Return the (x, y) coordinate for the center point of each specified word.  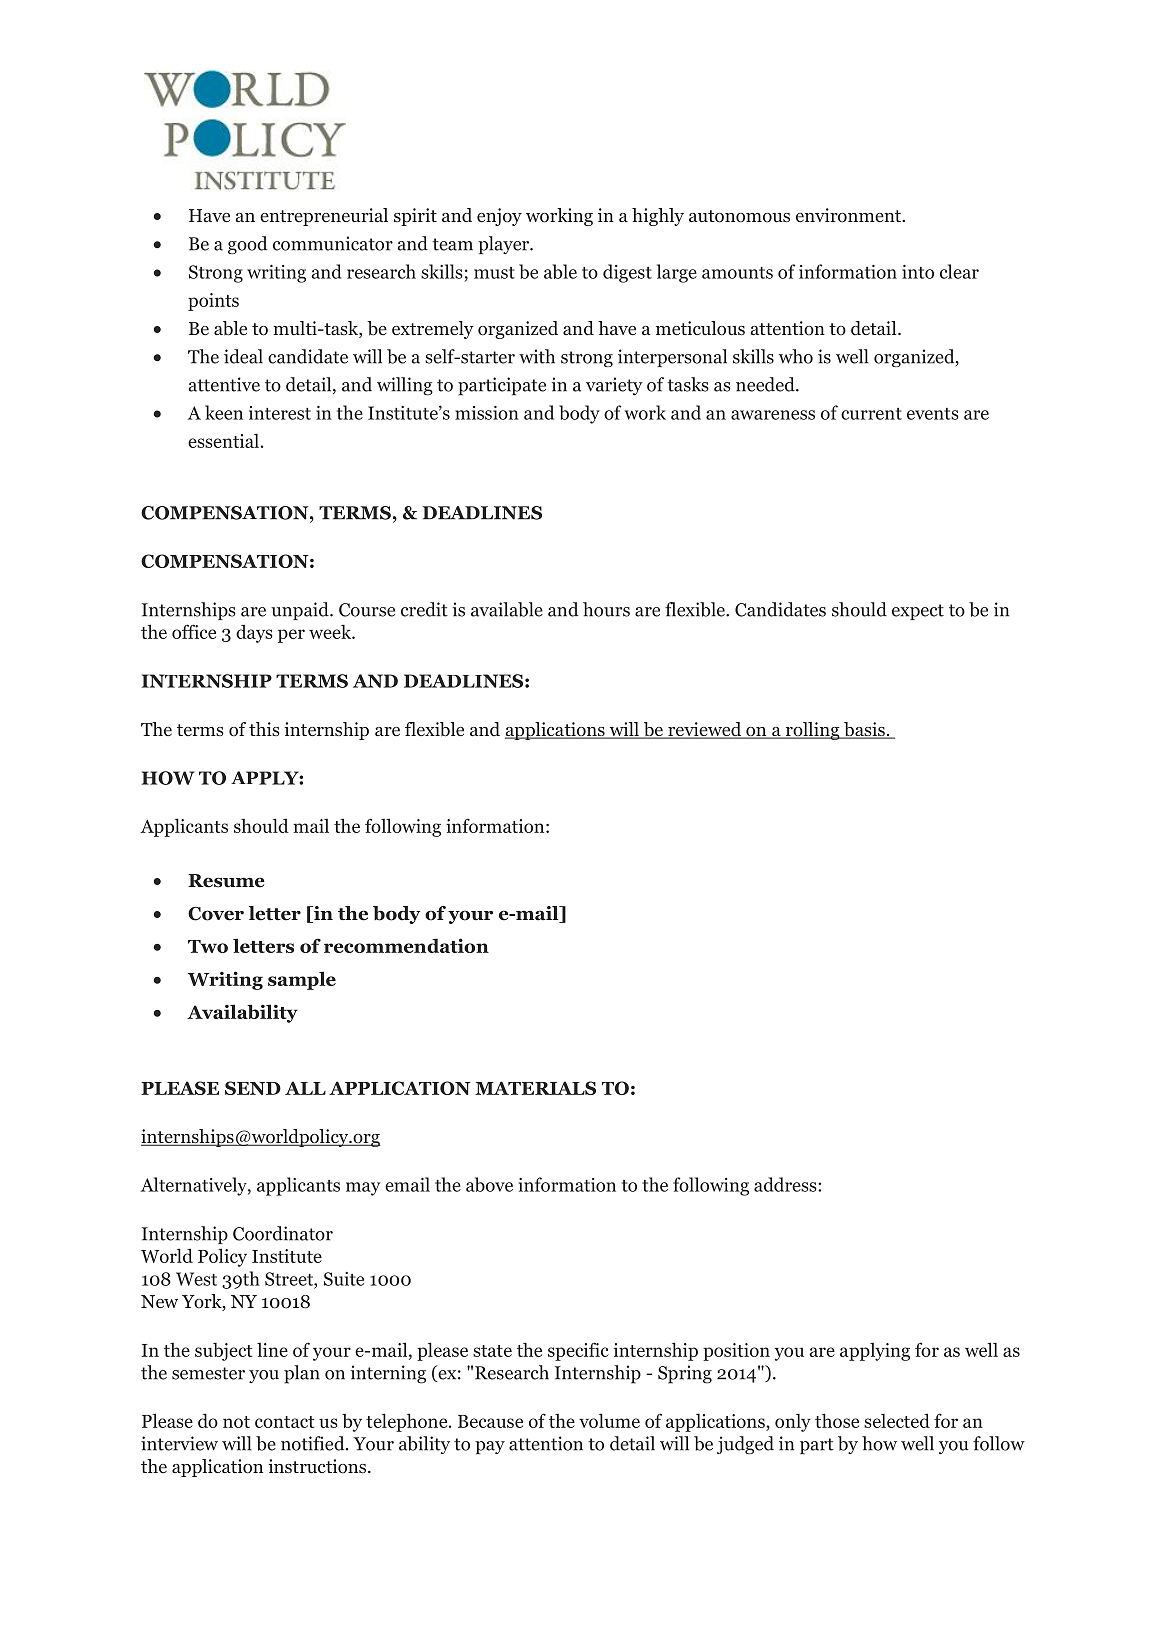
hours (606, 609)
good (248, 245)
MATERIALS (535, 1088)
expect (918, 612)
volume (609, 1420)
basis (864, 730)
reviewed (705, 730)
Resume (226, 881)
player (505, 245)
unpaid (301, 611)
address (786, 1184)
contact (284, 1422)
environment (850, 215)
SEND (253, 1088)
